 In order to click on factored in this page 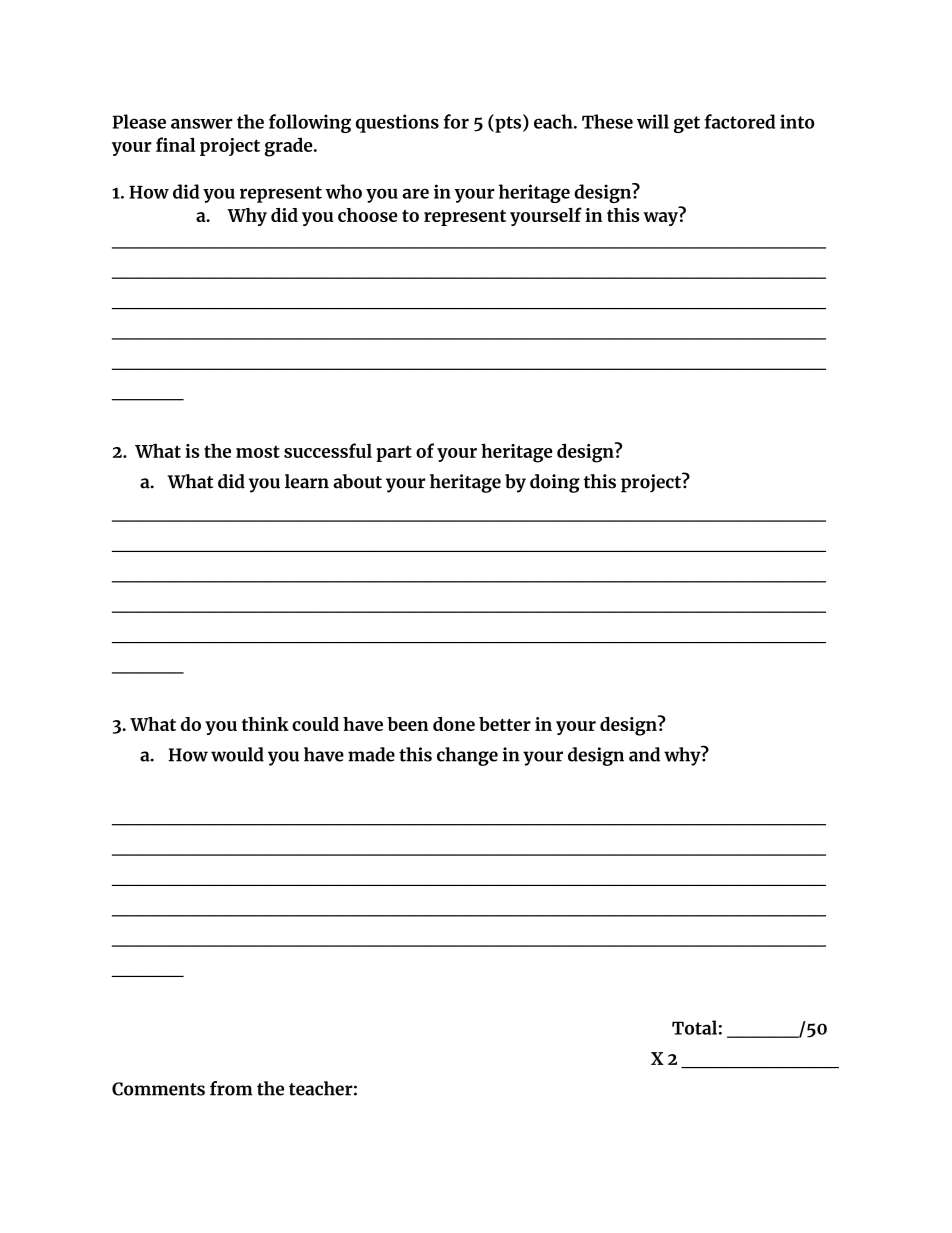, I will do `click(740, 121)`.
